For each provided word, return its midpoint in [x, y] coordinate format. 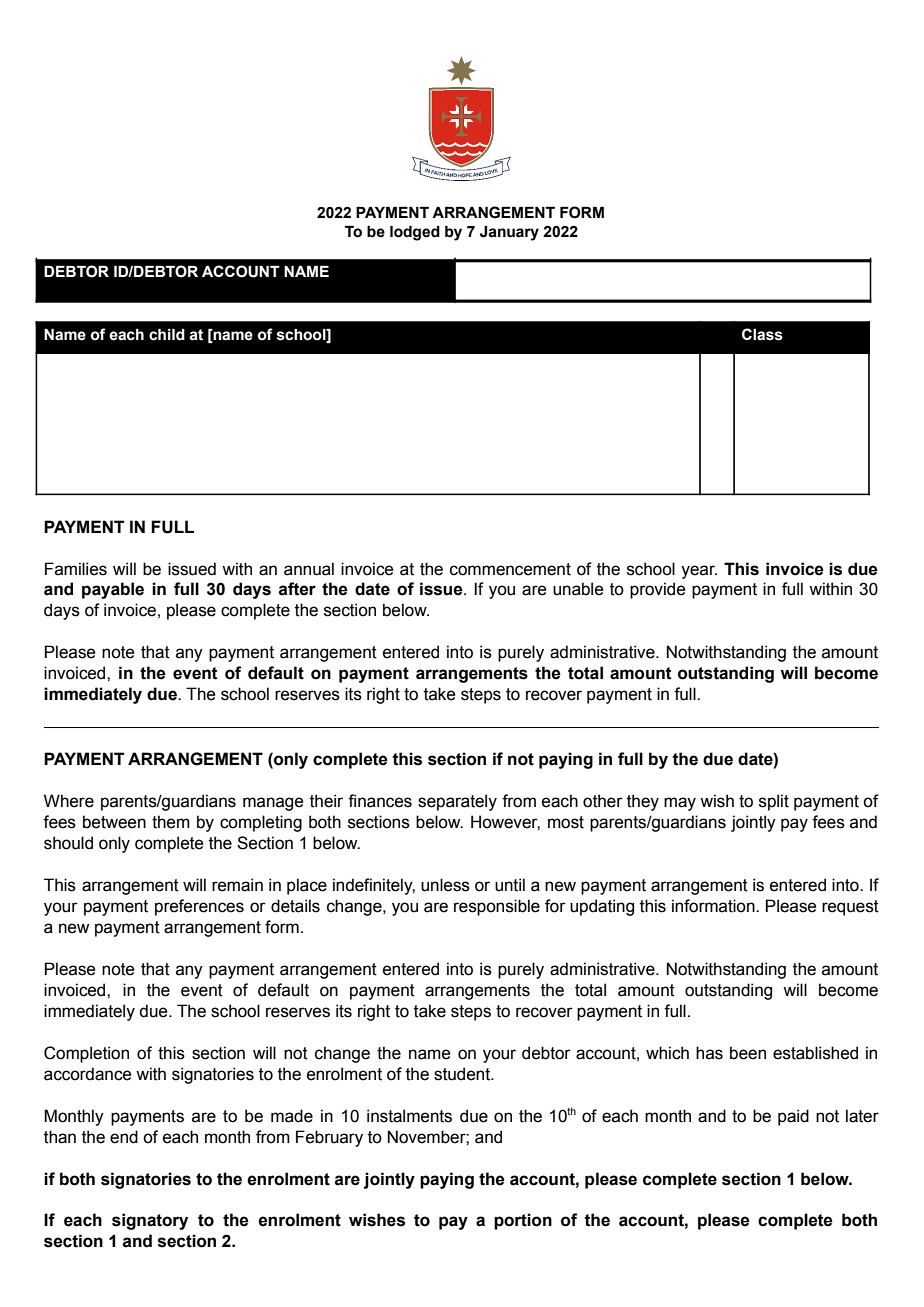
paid [793, 1117]
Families [76, 569]
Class [762, 334]
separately [457, 802]
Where [69, 801]
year [699, 572]
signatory [150, 1221]
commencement [510, 569]
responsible [497, 907]
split [774, 802]
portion [523, 1221]
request [850, 908]
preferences [199, 907]
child [167, 335]
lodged [415, 233]
